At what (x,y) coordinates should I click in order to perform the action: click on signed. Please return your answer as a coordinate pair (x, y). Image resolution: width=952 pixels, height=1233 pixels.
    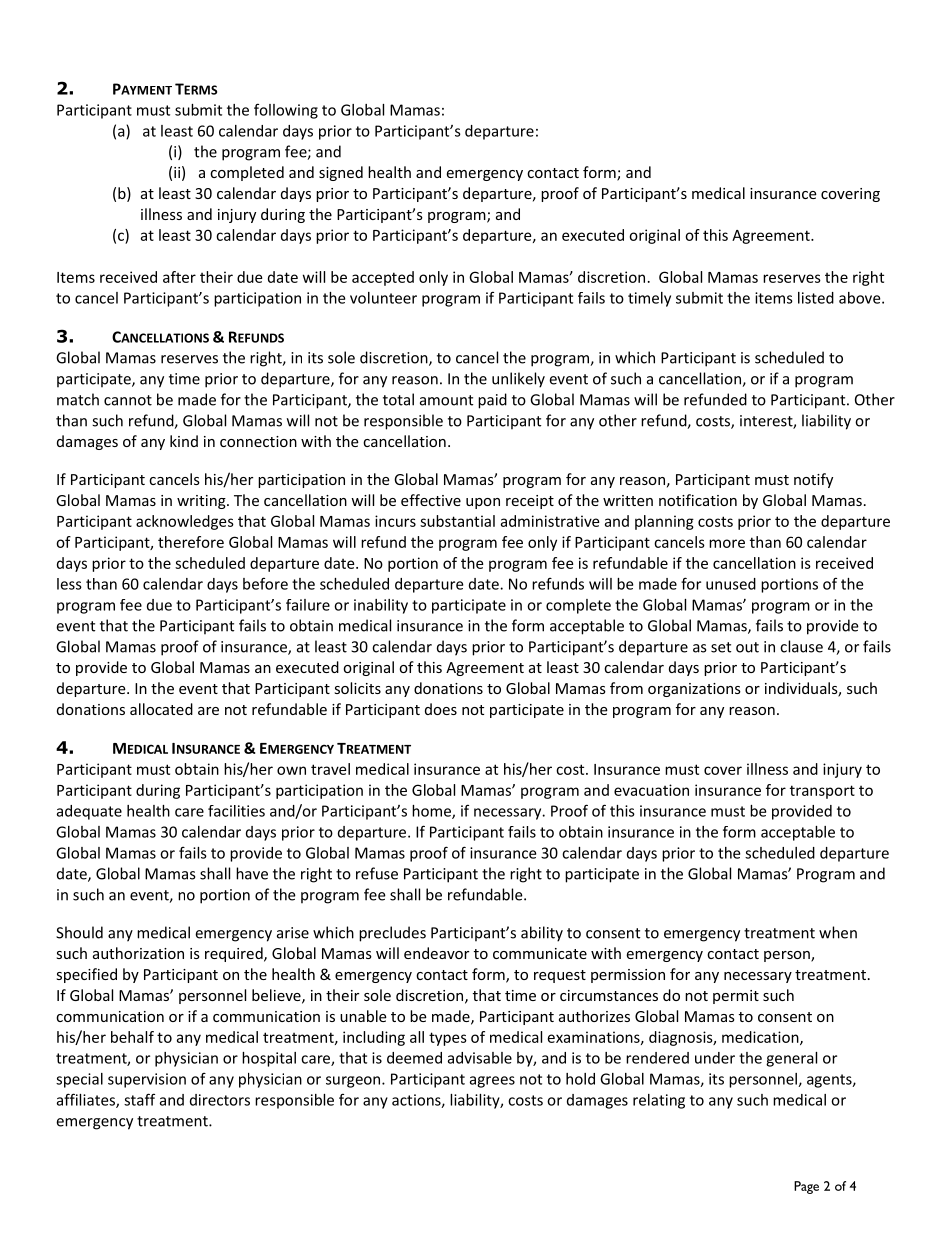
    Looking at the image, I should click on (341, 173).
